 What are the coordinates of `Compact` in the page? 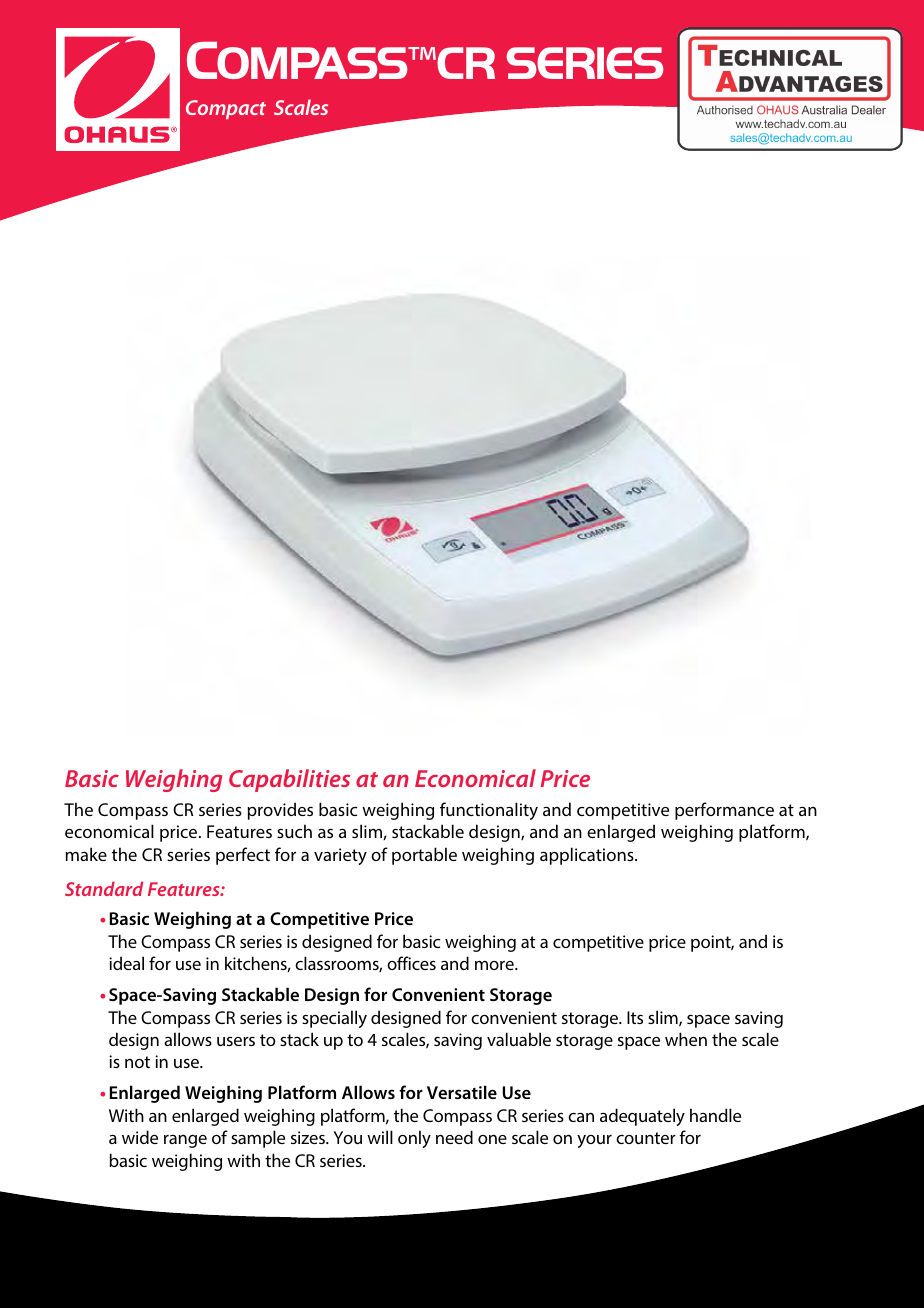 It's located at (226, 109).
